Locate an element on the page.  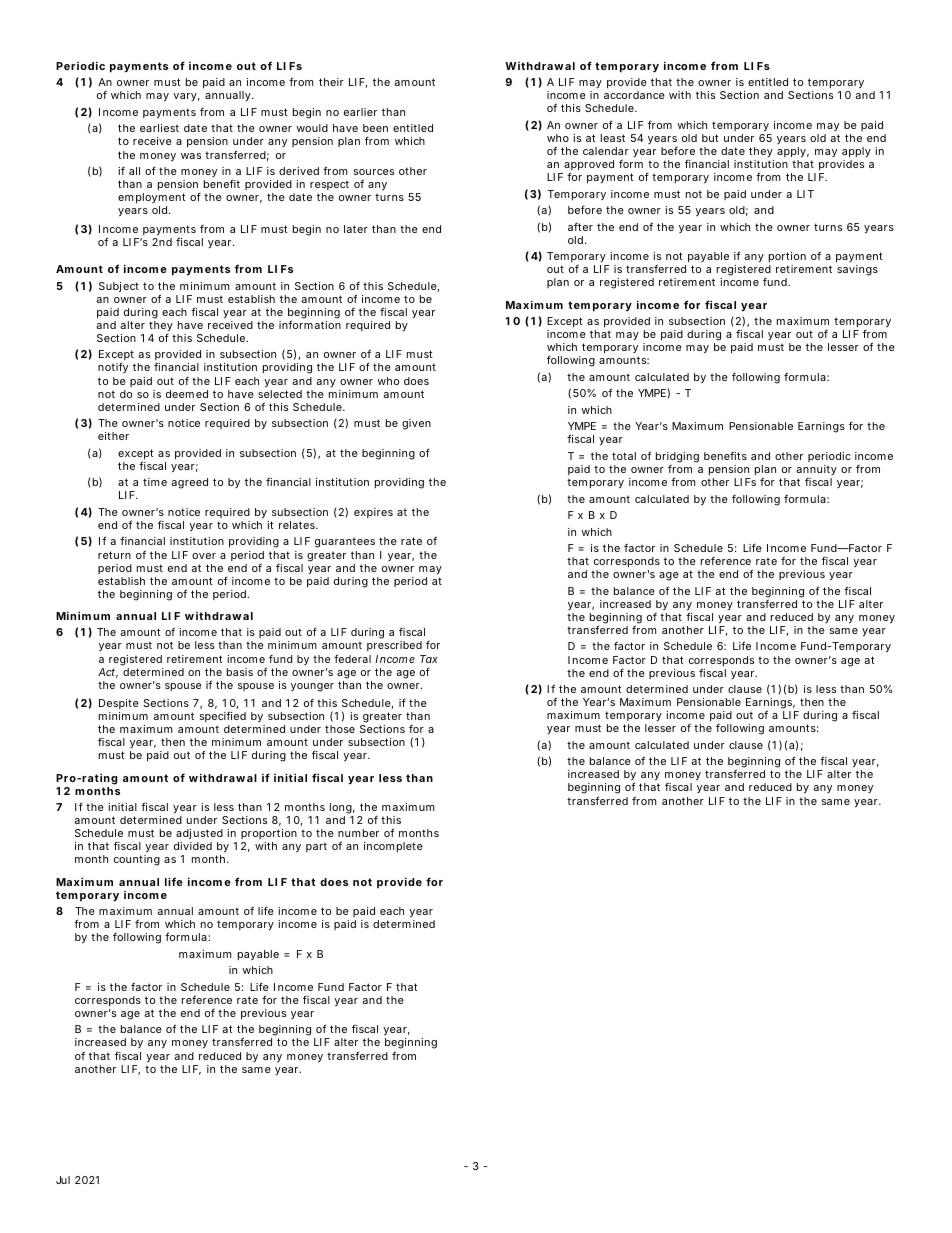
given is located at coordinates (416, 424).
